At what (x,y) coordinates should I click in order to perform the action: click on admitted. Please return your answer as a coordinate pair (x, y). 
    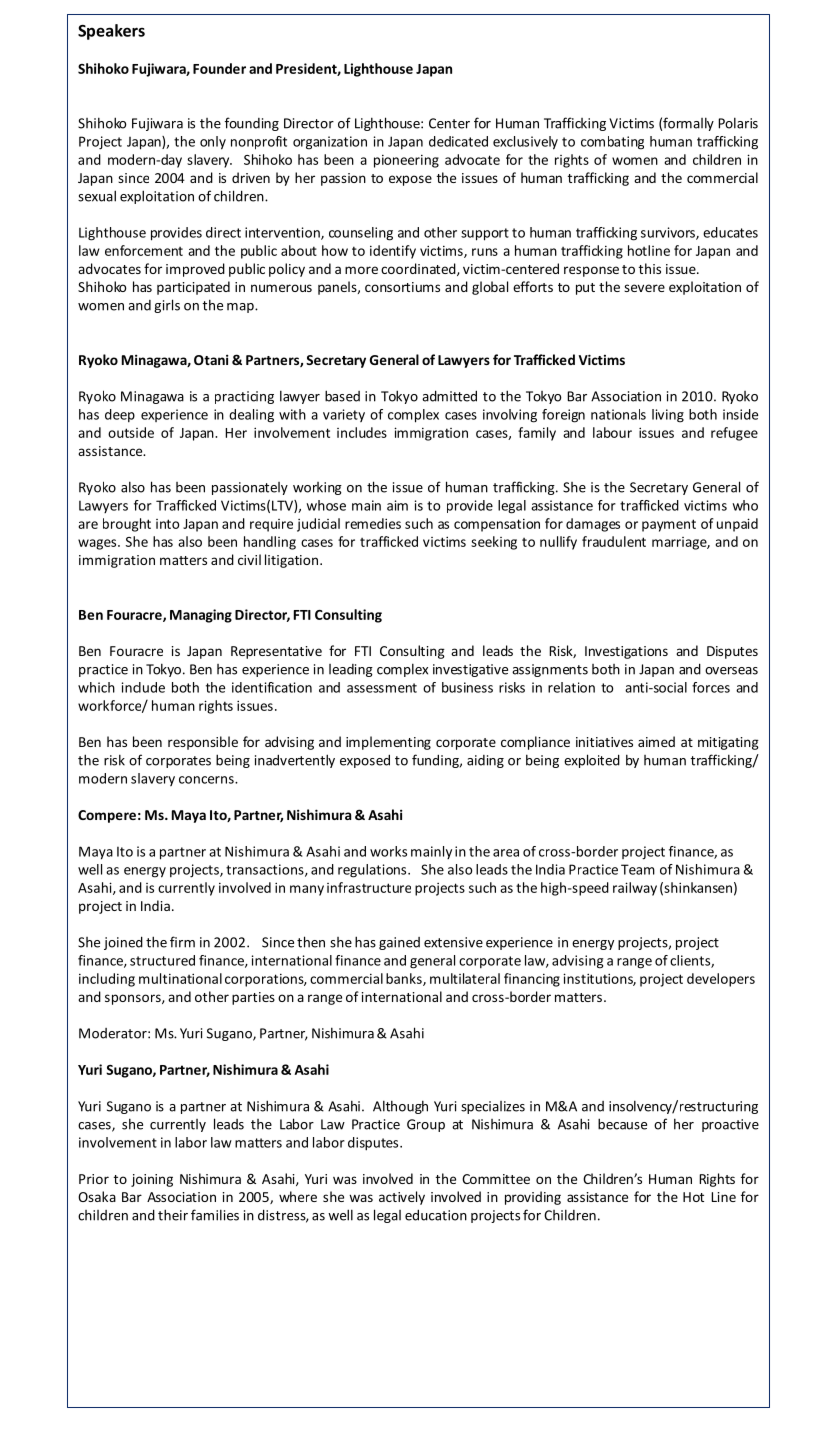
    Looking at the image, I should click on (449, 396).
